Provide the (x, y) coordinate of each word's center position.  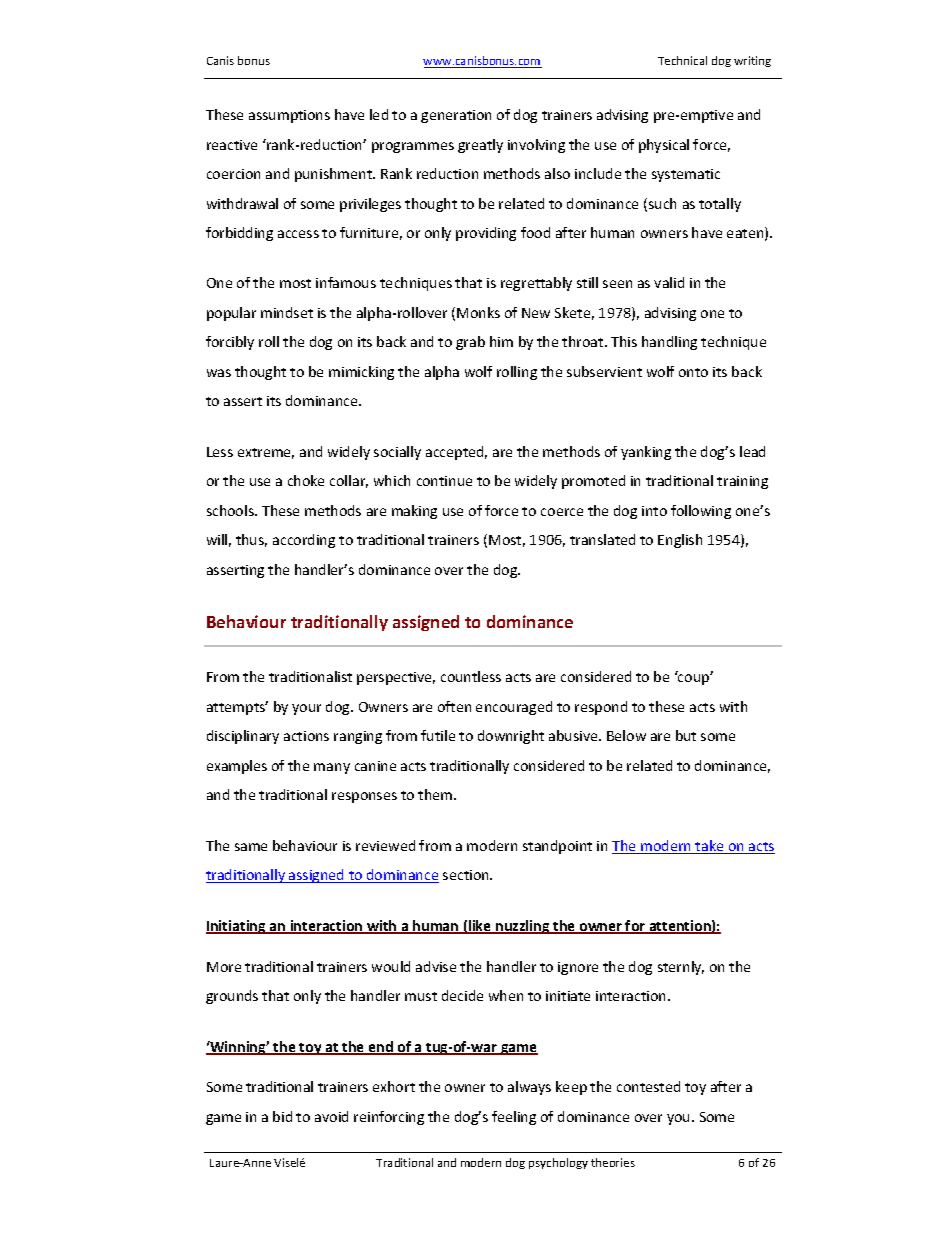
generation (456, 116)
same (251, 847)
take (710, 847)
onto (693, 372)
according (304, 541)
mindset (287, 312)
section (467, 875)
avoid (331, 1116)
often (454, 706)
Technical (682, 60)
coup (694, 679)
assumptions (289, 116)
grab (470, 343)
